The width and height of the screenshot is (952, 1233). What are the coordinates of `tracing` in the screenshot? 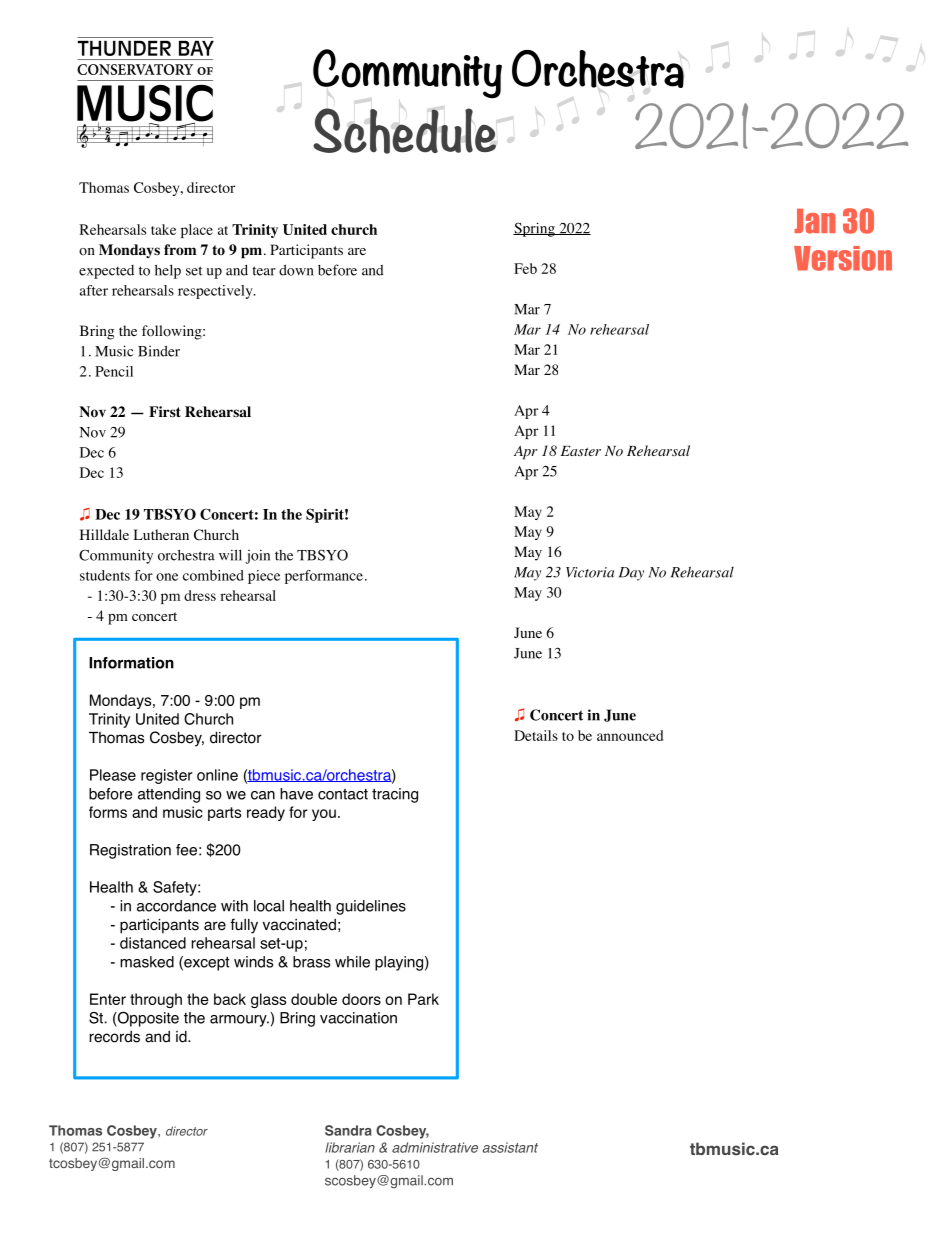 It's located at (395, 795).
